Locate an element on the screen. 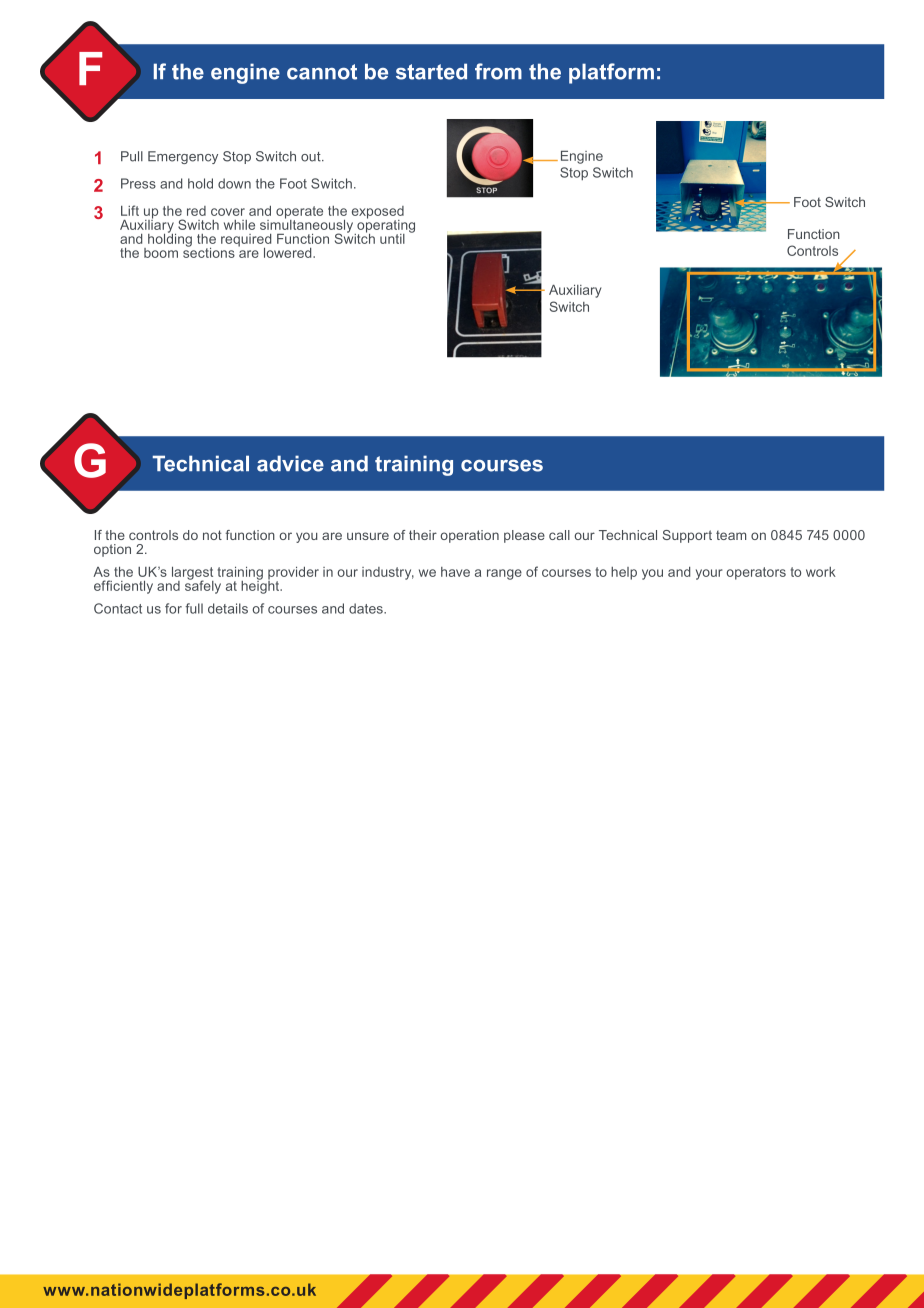 The width and height of the screenshot is (924, 1308). from is located at coordinates (498, 71).
